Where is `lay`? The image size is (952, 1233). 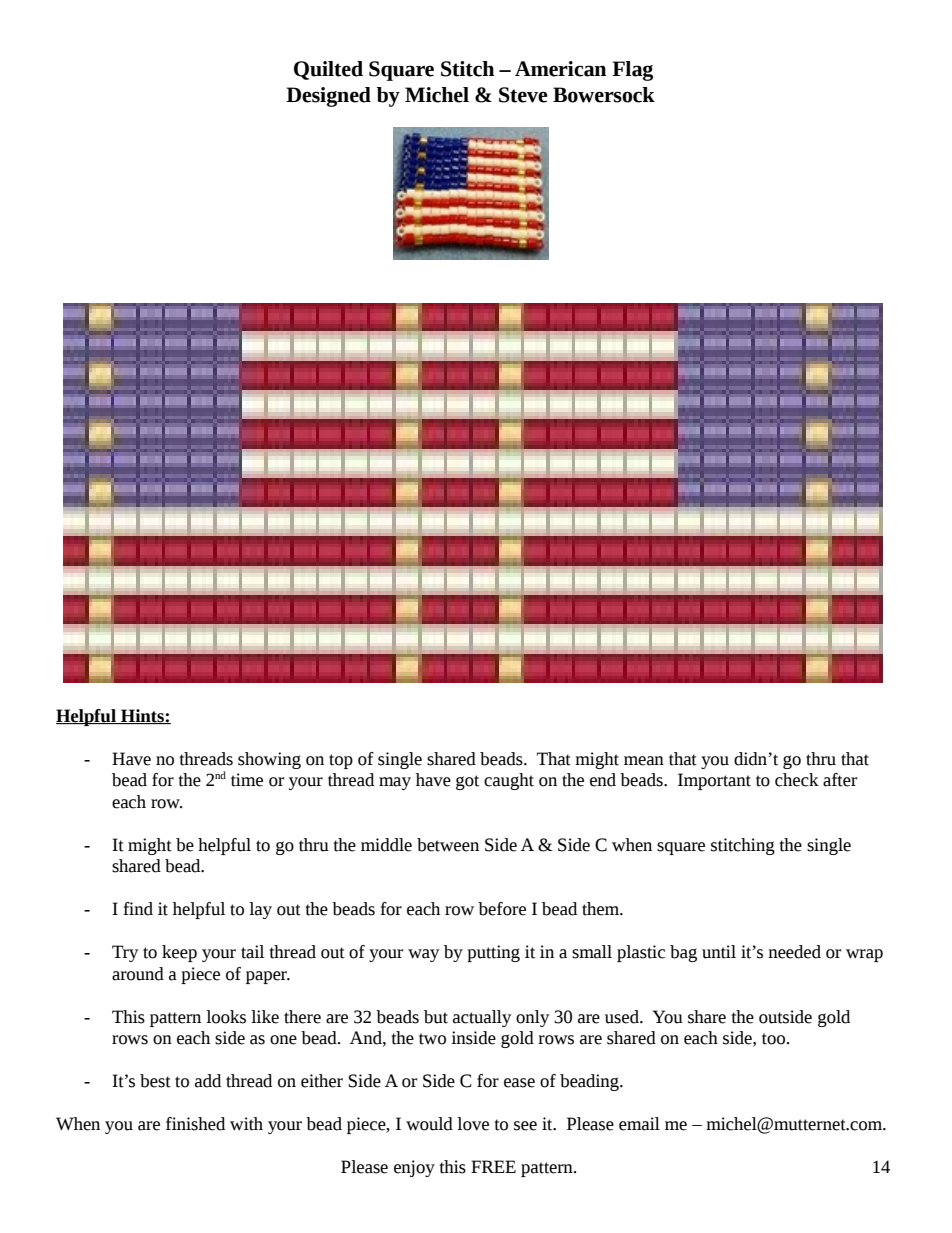
lay is located at coordinates (260, 910).
